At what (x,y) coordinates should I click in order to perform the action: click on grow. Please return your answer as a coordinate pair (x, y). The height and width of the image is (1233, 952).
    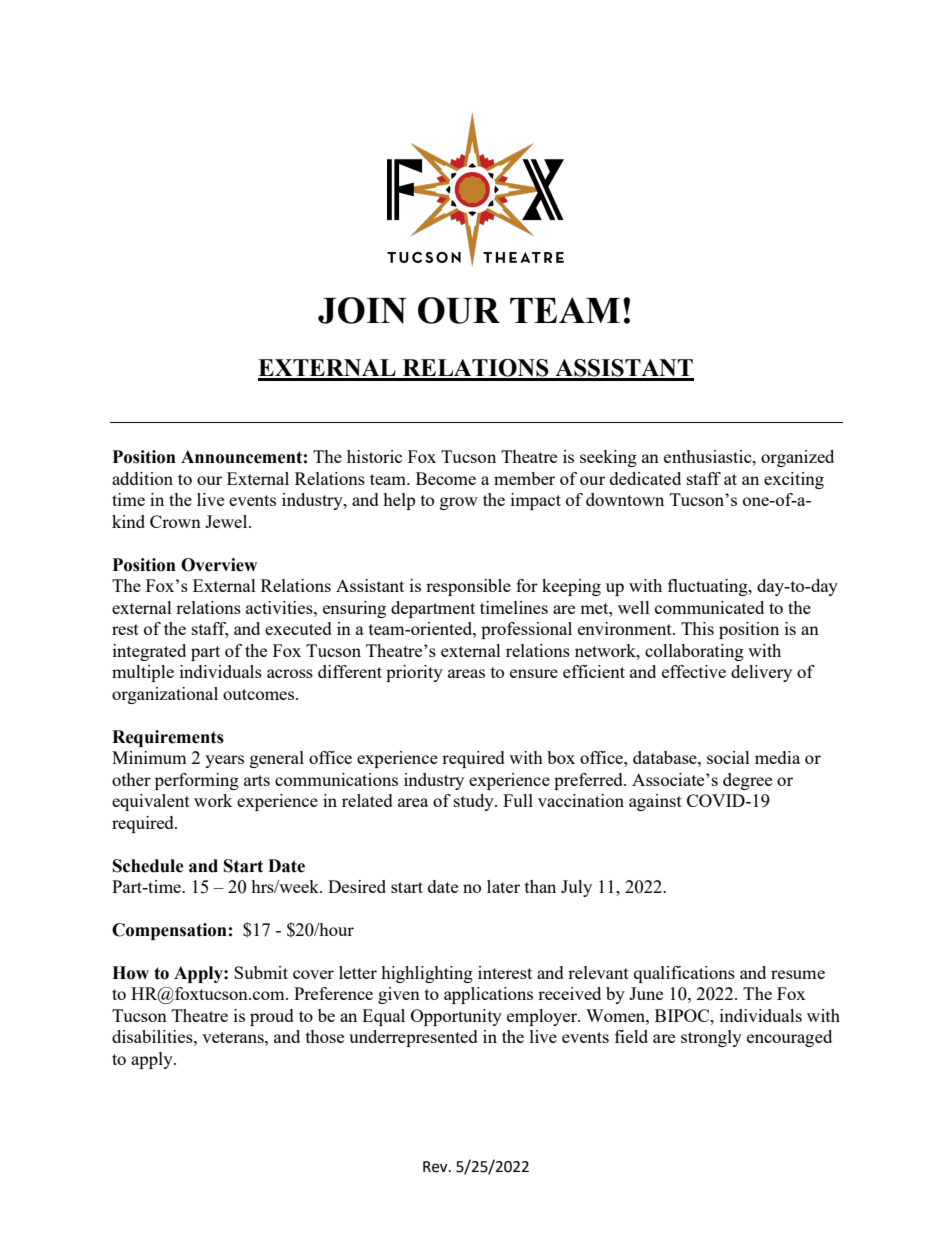
    Looking at the image, I should click on (459, 503).
